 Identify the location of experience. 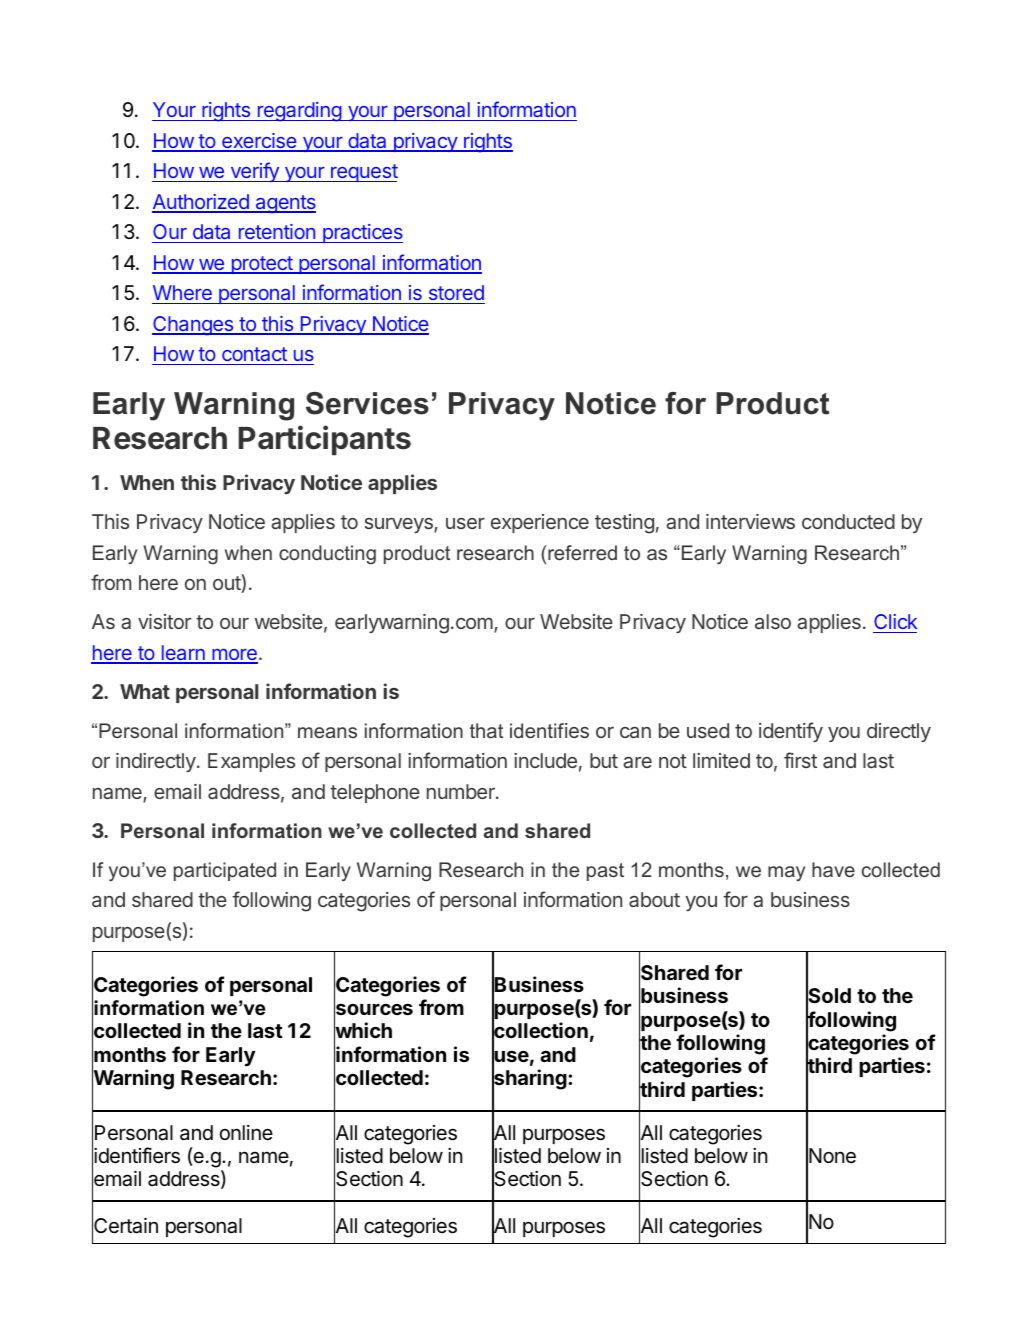
(540, 523).
